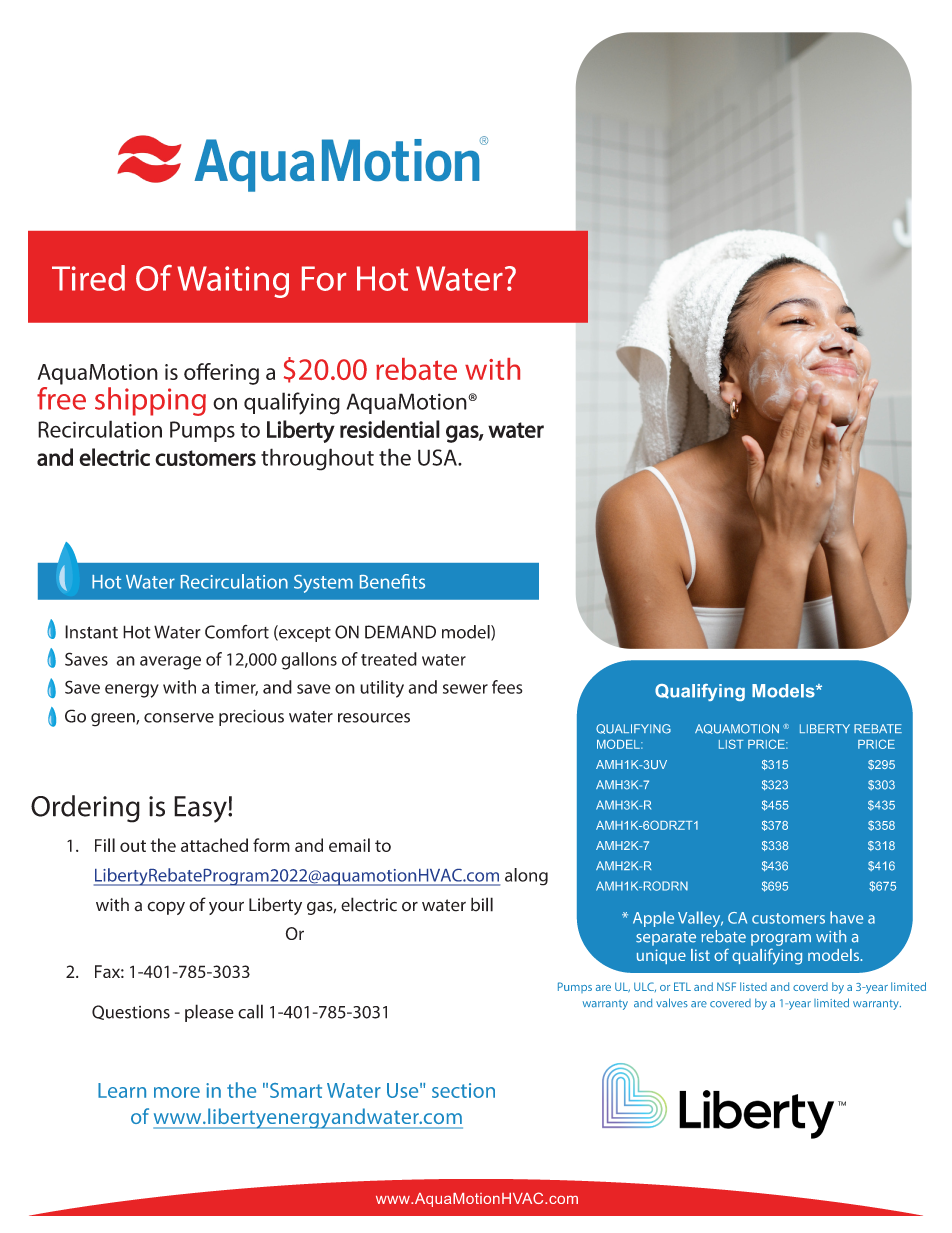 This document has height=1233, width=952. I want to click on fees, so click(507, 687).
